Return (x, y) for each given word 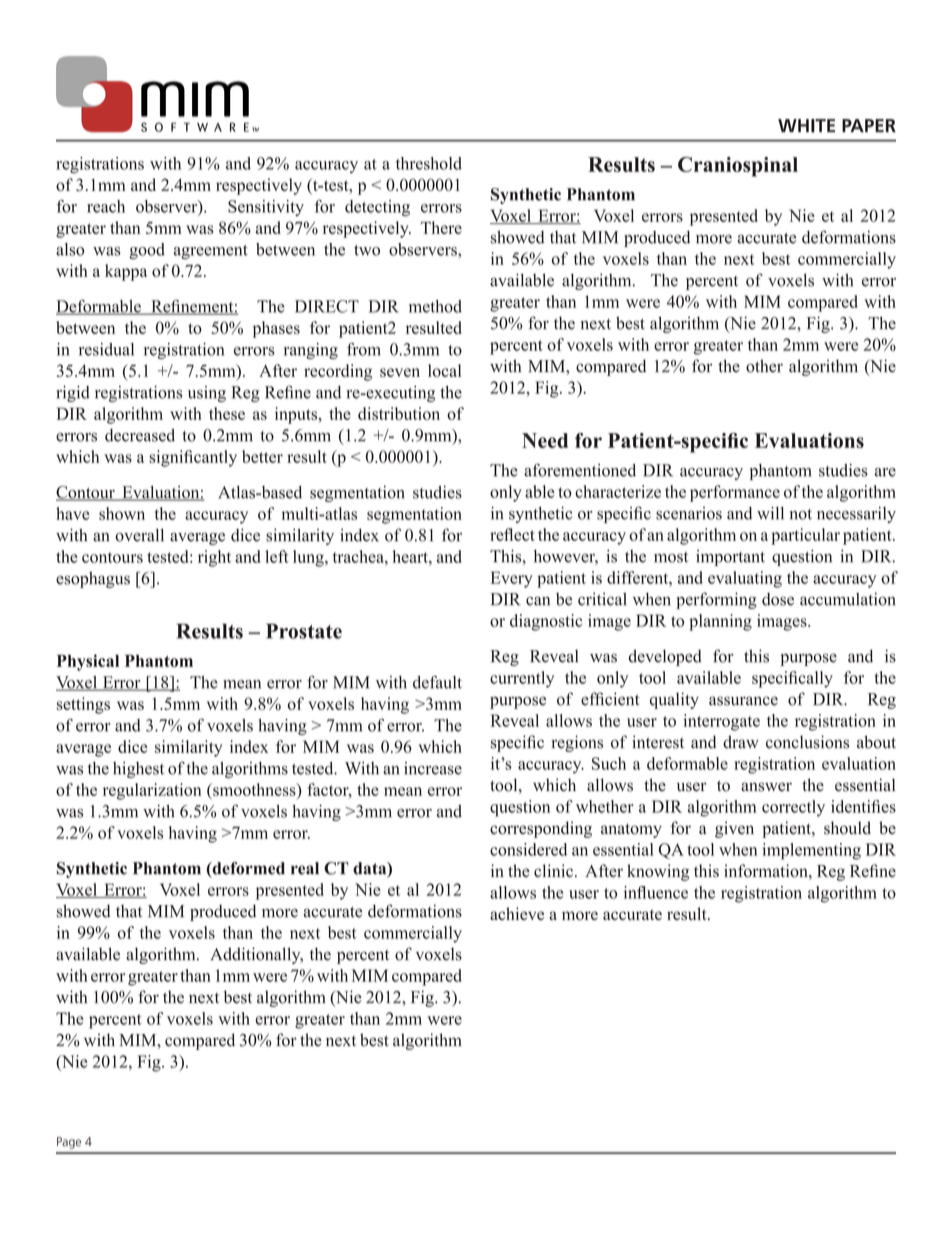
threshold (429, 163)
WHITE (806, 126)
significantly (193, 458)
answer (766, 787)
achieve (517, 913)
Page (69, 1143)
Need (545, 440)
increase (433, 768)
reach (106, 206)
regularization (152, 791)
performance (735, 493)
